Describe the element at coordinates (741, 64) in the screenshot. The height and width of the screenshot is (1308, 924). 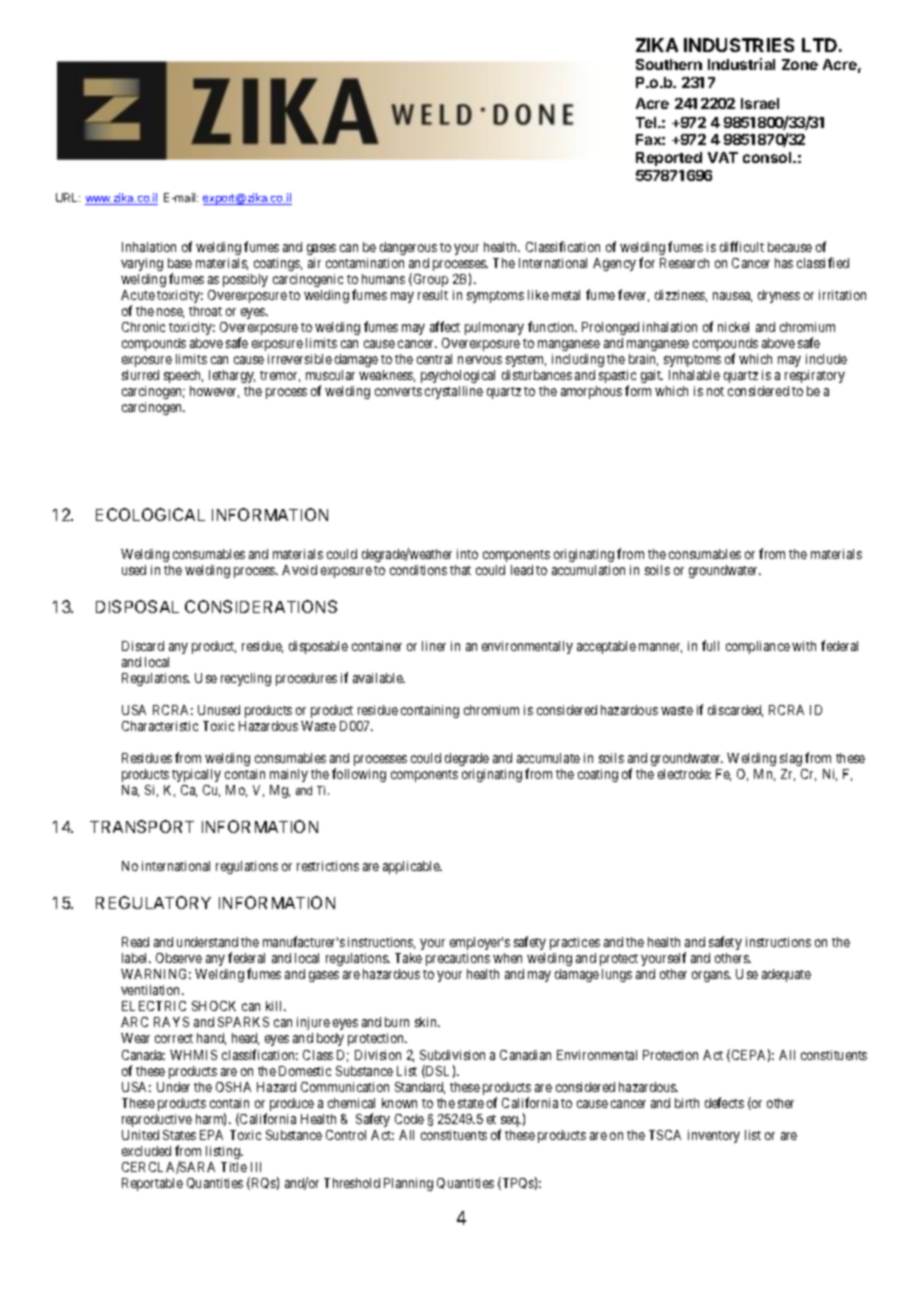
I see `Industrial` at that location.
